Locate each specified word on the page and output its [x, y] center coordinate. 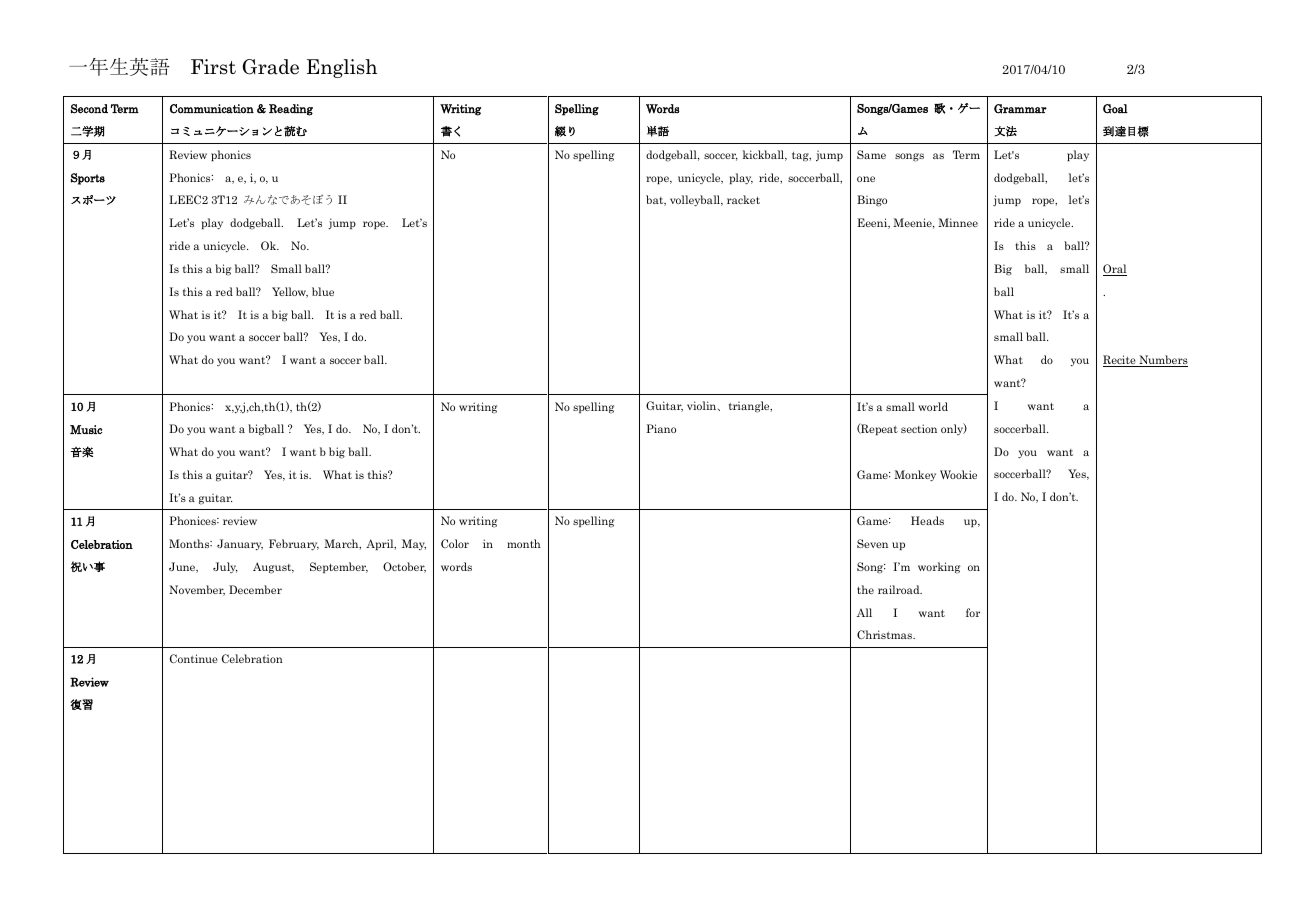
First [213, 67]
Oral [1115, 270]
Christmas [886, 634]
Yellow [290, 292]
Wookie [958, 474]
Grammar [1020, 109]
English [342, 68]
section [919, 428]
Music [86, 429]
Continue [194, 658]
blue [323, 291]
